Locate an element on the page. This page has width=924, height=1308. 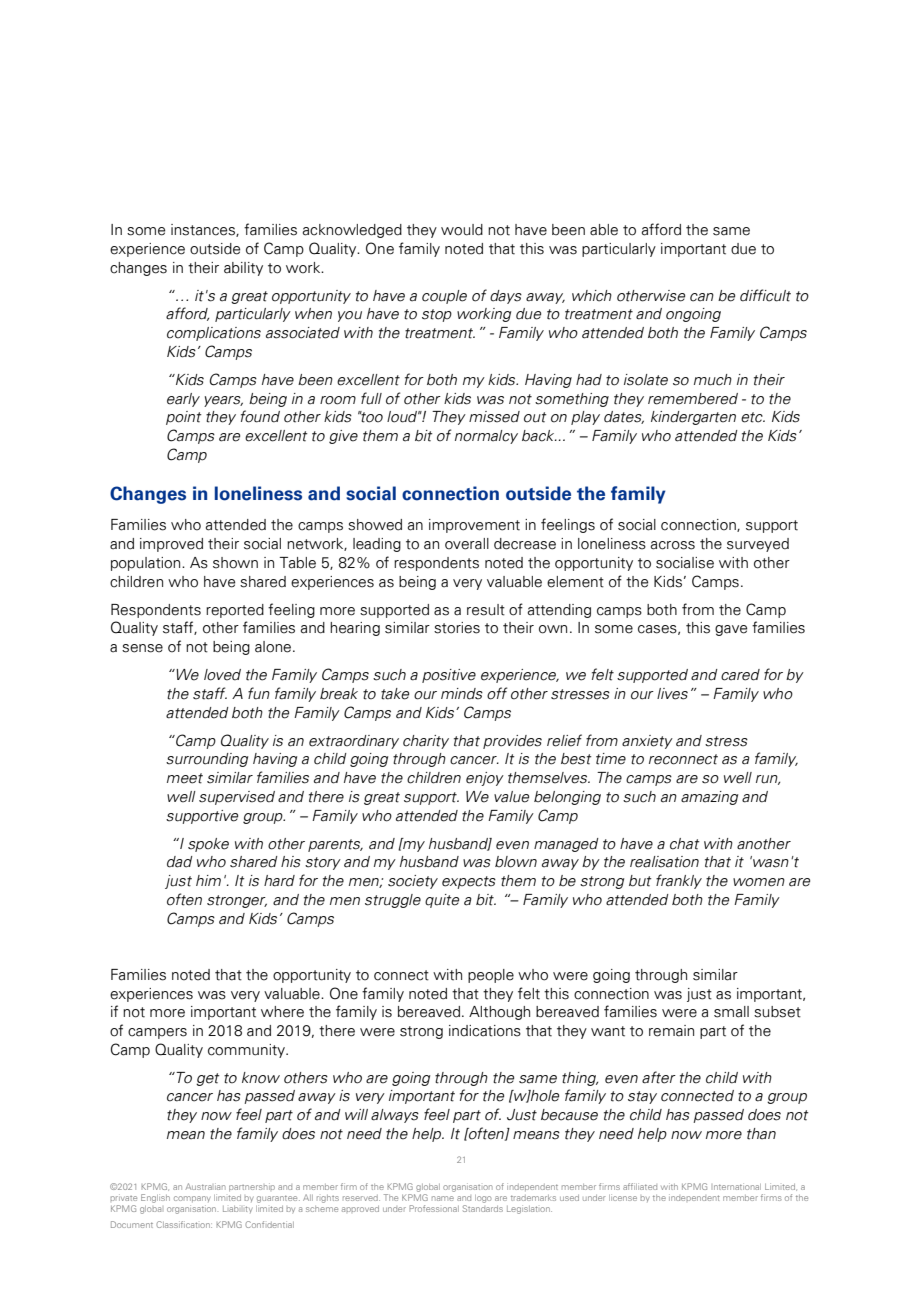
expects is located at coordinates (469, 882).
